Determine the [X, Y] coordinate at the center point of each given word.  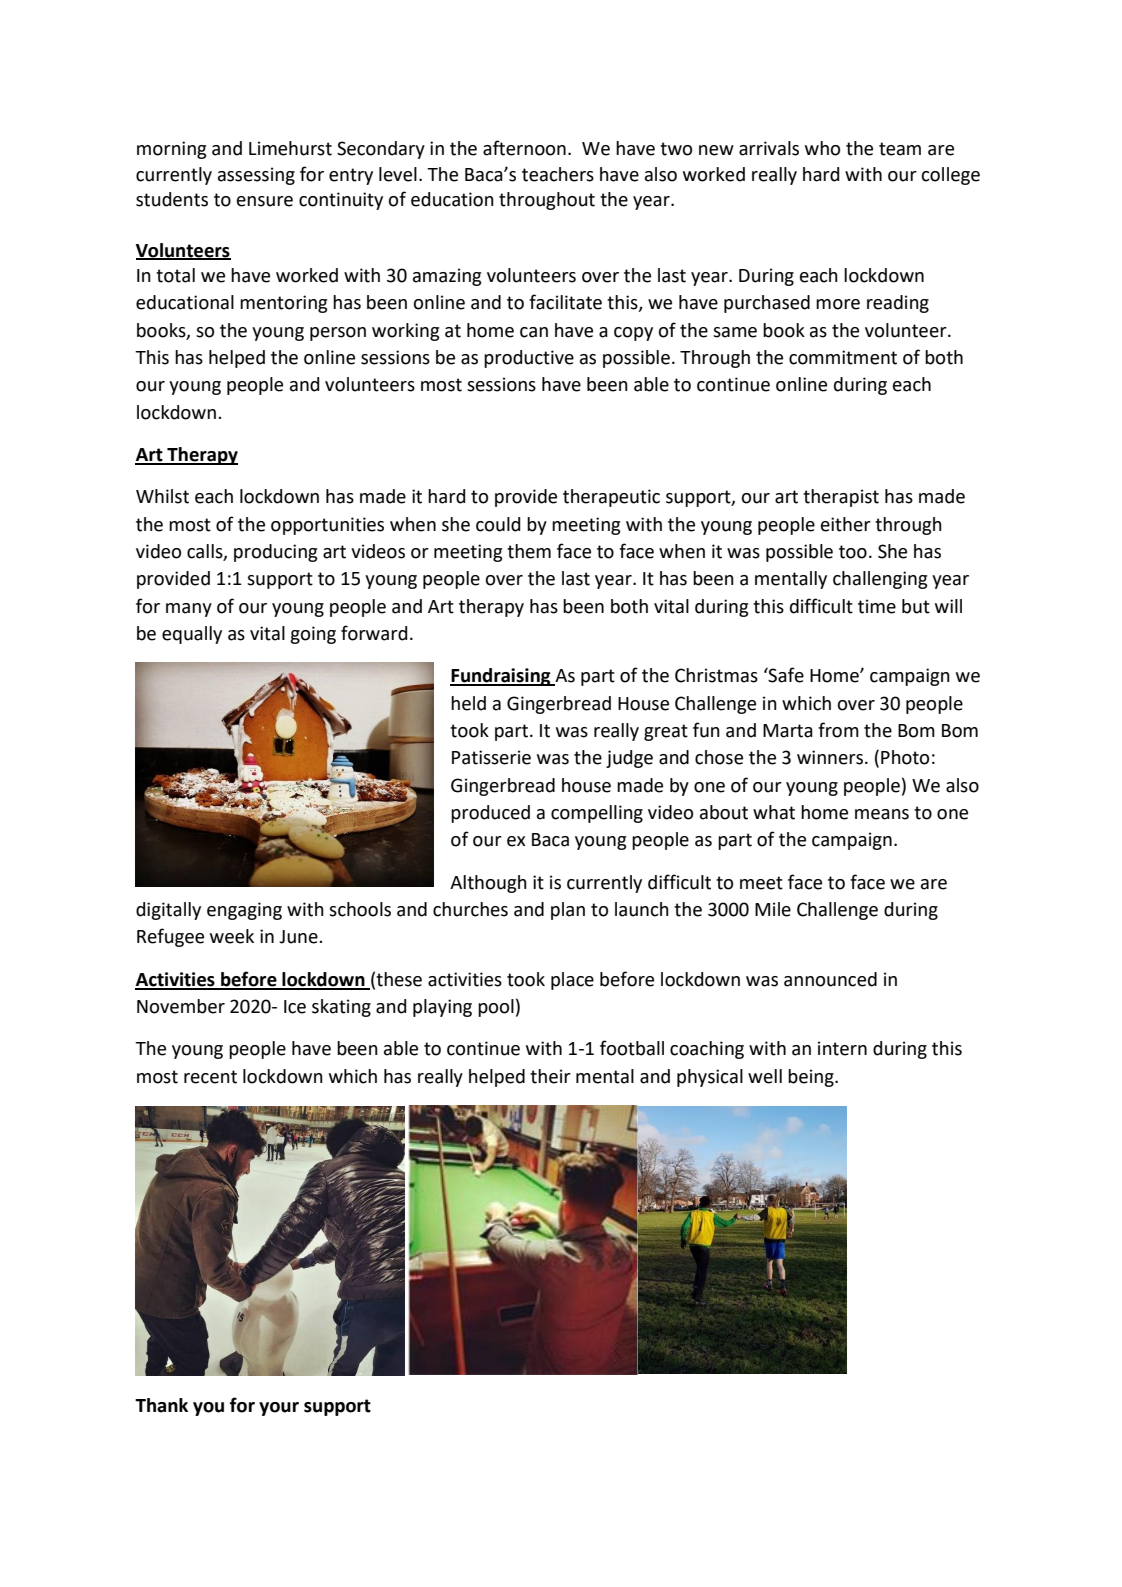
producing [275, 553]
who [822, 148]
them [529, 551]
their [550, 1076]
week [232, 936]
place [572, 981]
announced [830, 979]
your [279, 1409]
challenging [880, 580]
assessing [256, 176]
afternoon [524, 148]
